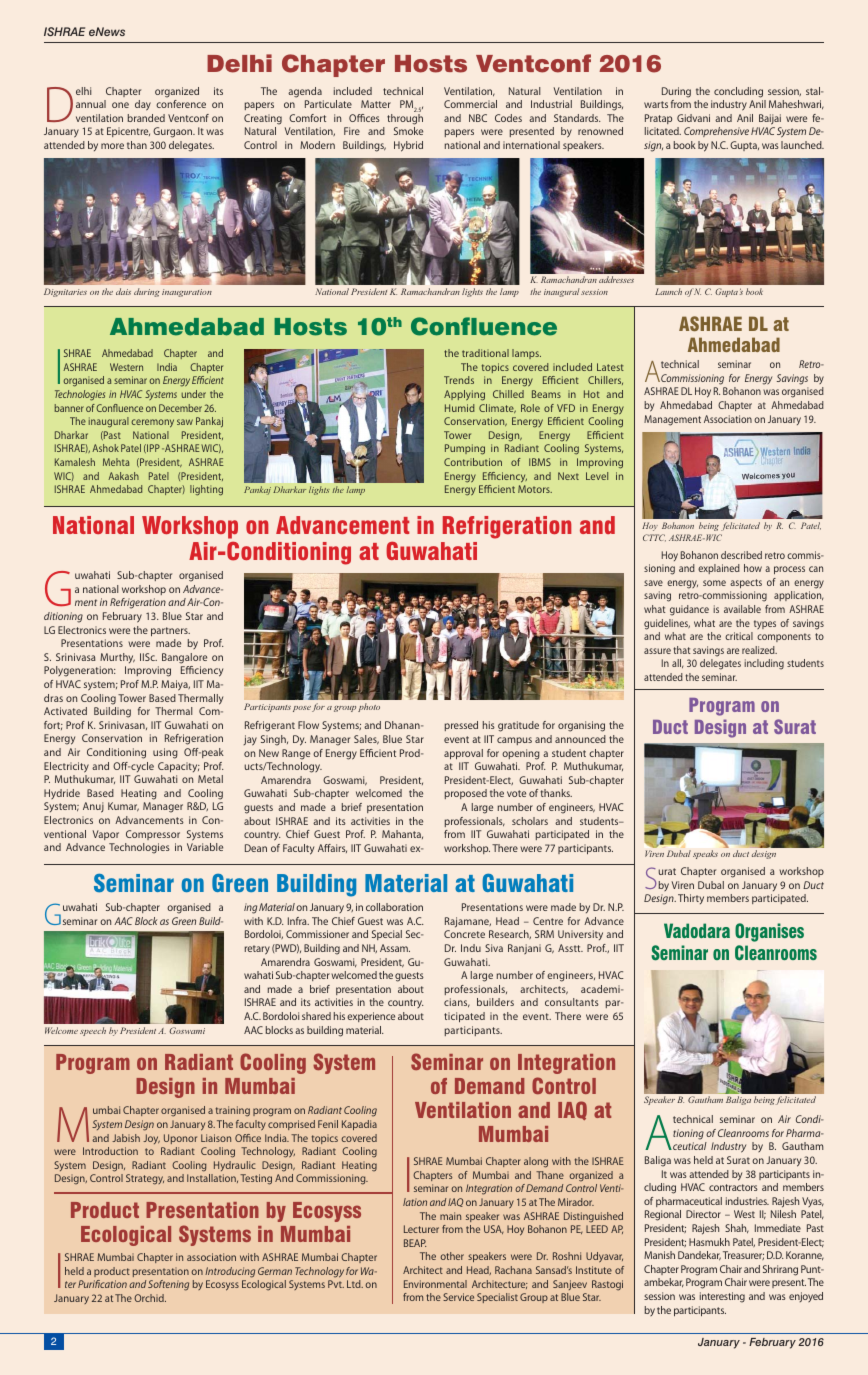 The width and height of the document is (868, 1375). Describe the element at coordinates (152, 423) in the document. I see `ceremony` at that location.
